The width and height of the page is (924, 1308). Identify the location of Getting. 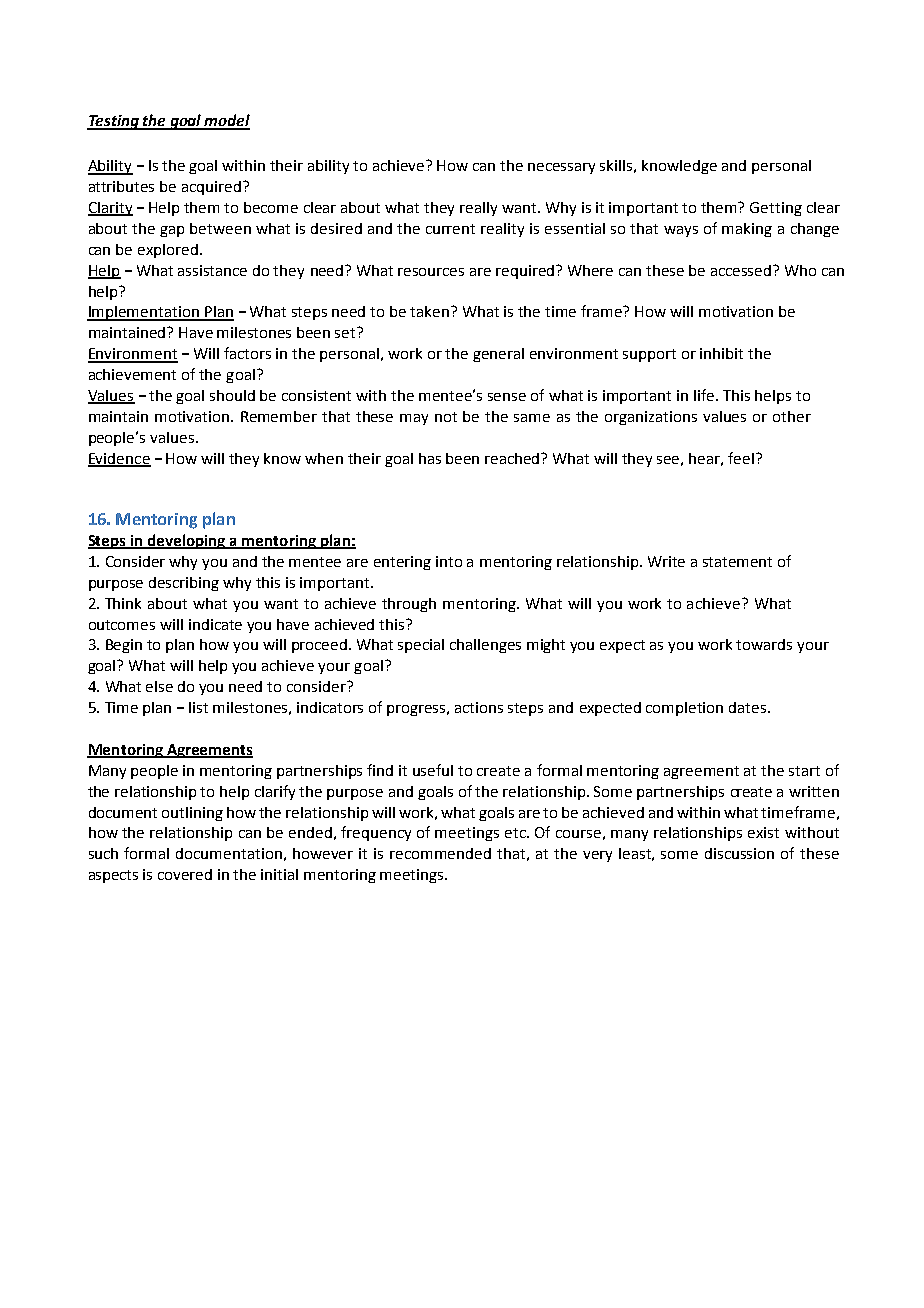
(776, 209).
